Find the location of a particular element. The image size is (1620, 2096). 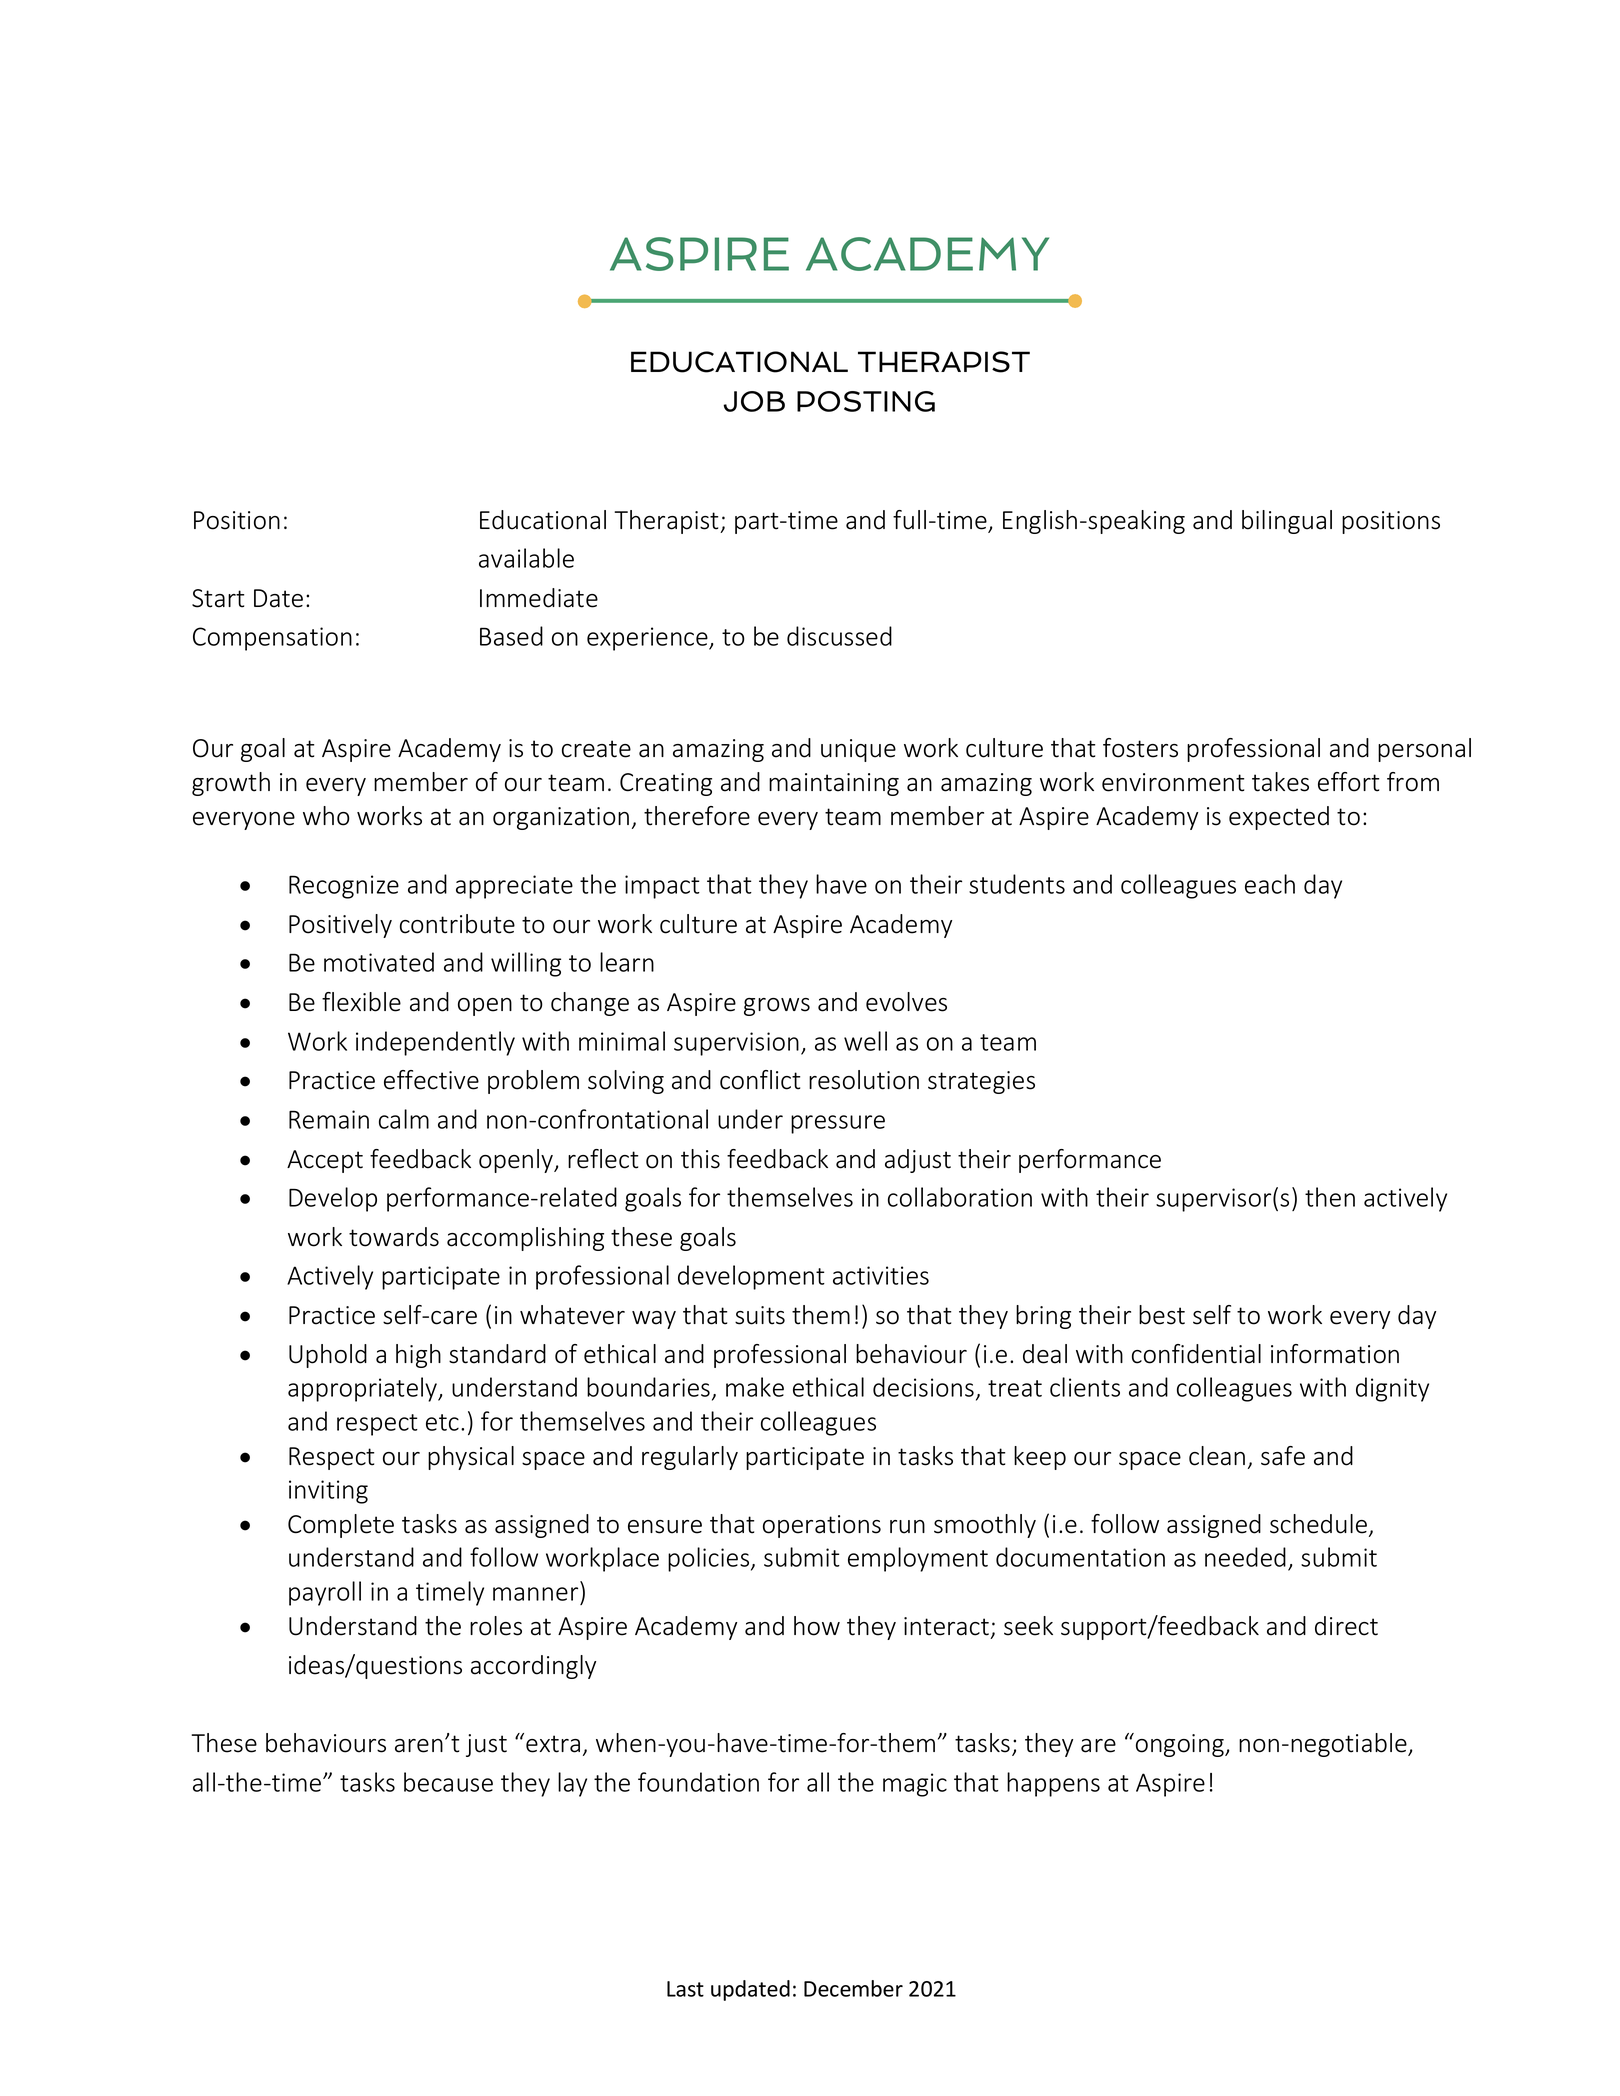

pressure is located at coordinates (838, 1124).
